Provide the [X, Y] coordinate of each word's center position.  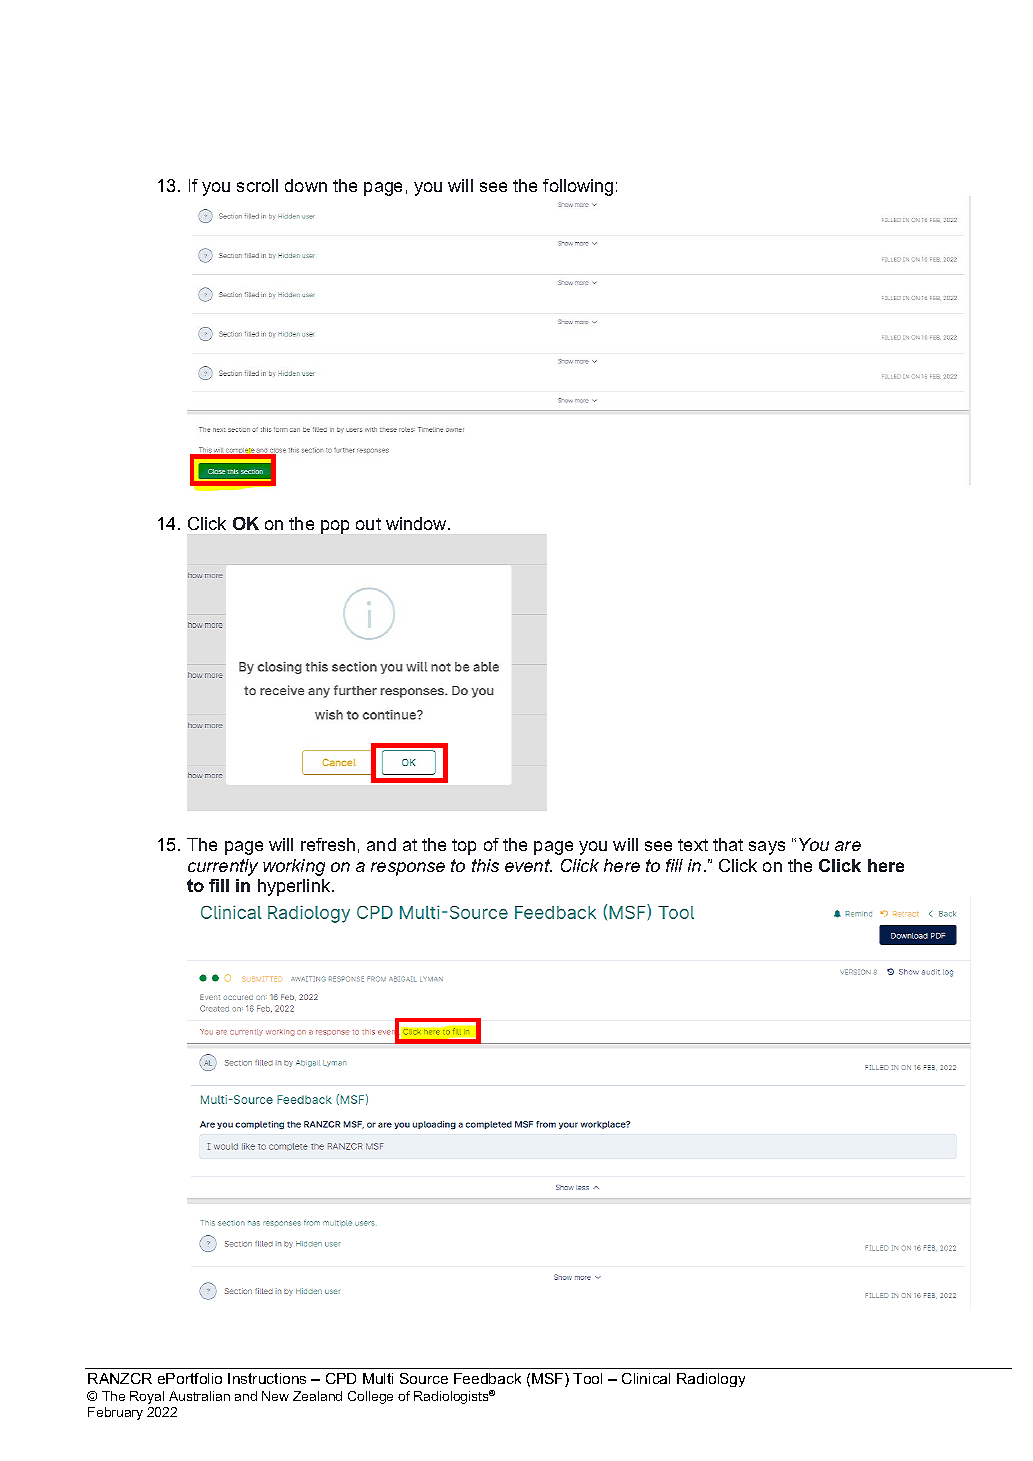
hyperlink [295, 887]
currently [223, 867]
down [306, 185]
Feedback [487, 1378]
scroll [257, 185]
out [368, 524]
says [767, 848]
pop [335, 527]
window [417, 523]
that [728, 844]
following [578, 187]
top [464, 847]
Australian [199, 1396]
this [485, 865]
